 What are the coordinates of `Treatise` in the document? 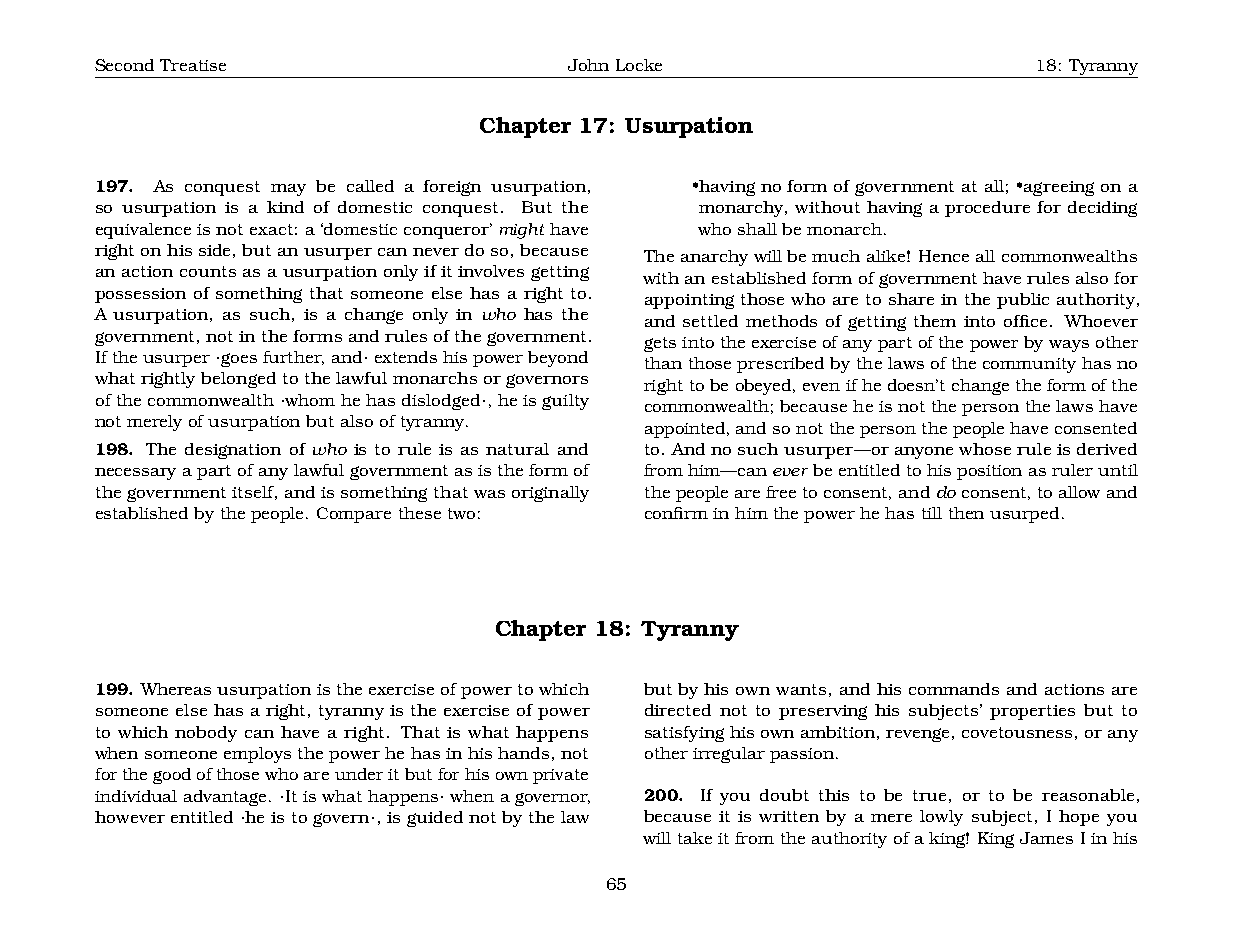 It's located at (193, 65).
